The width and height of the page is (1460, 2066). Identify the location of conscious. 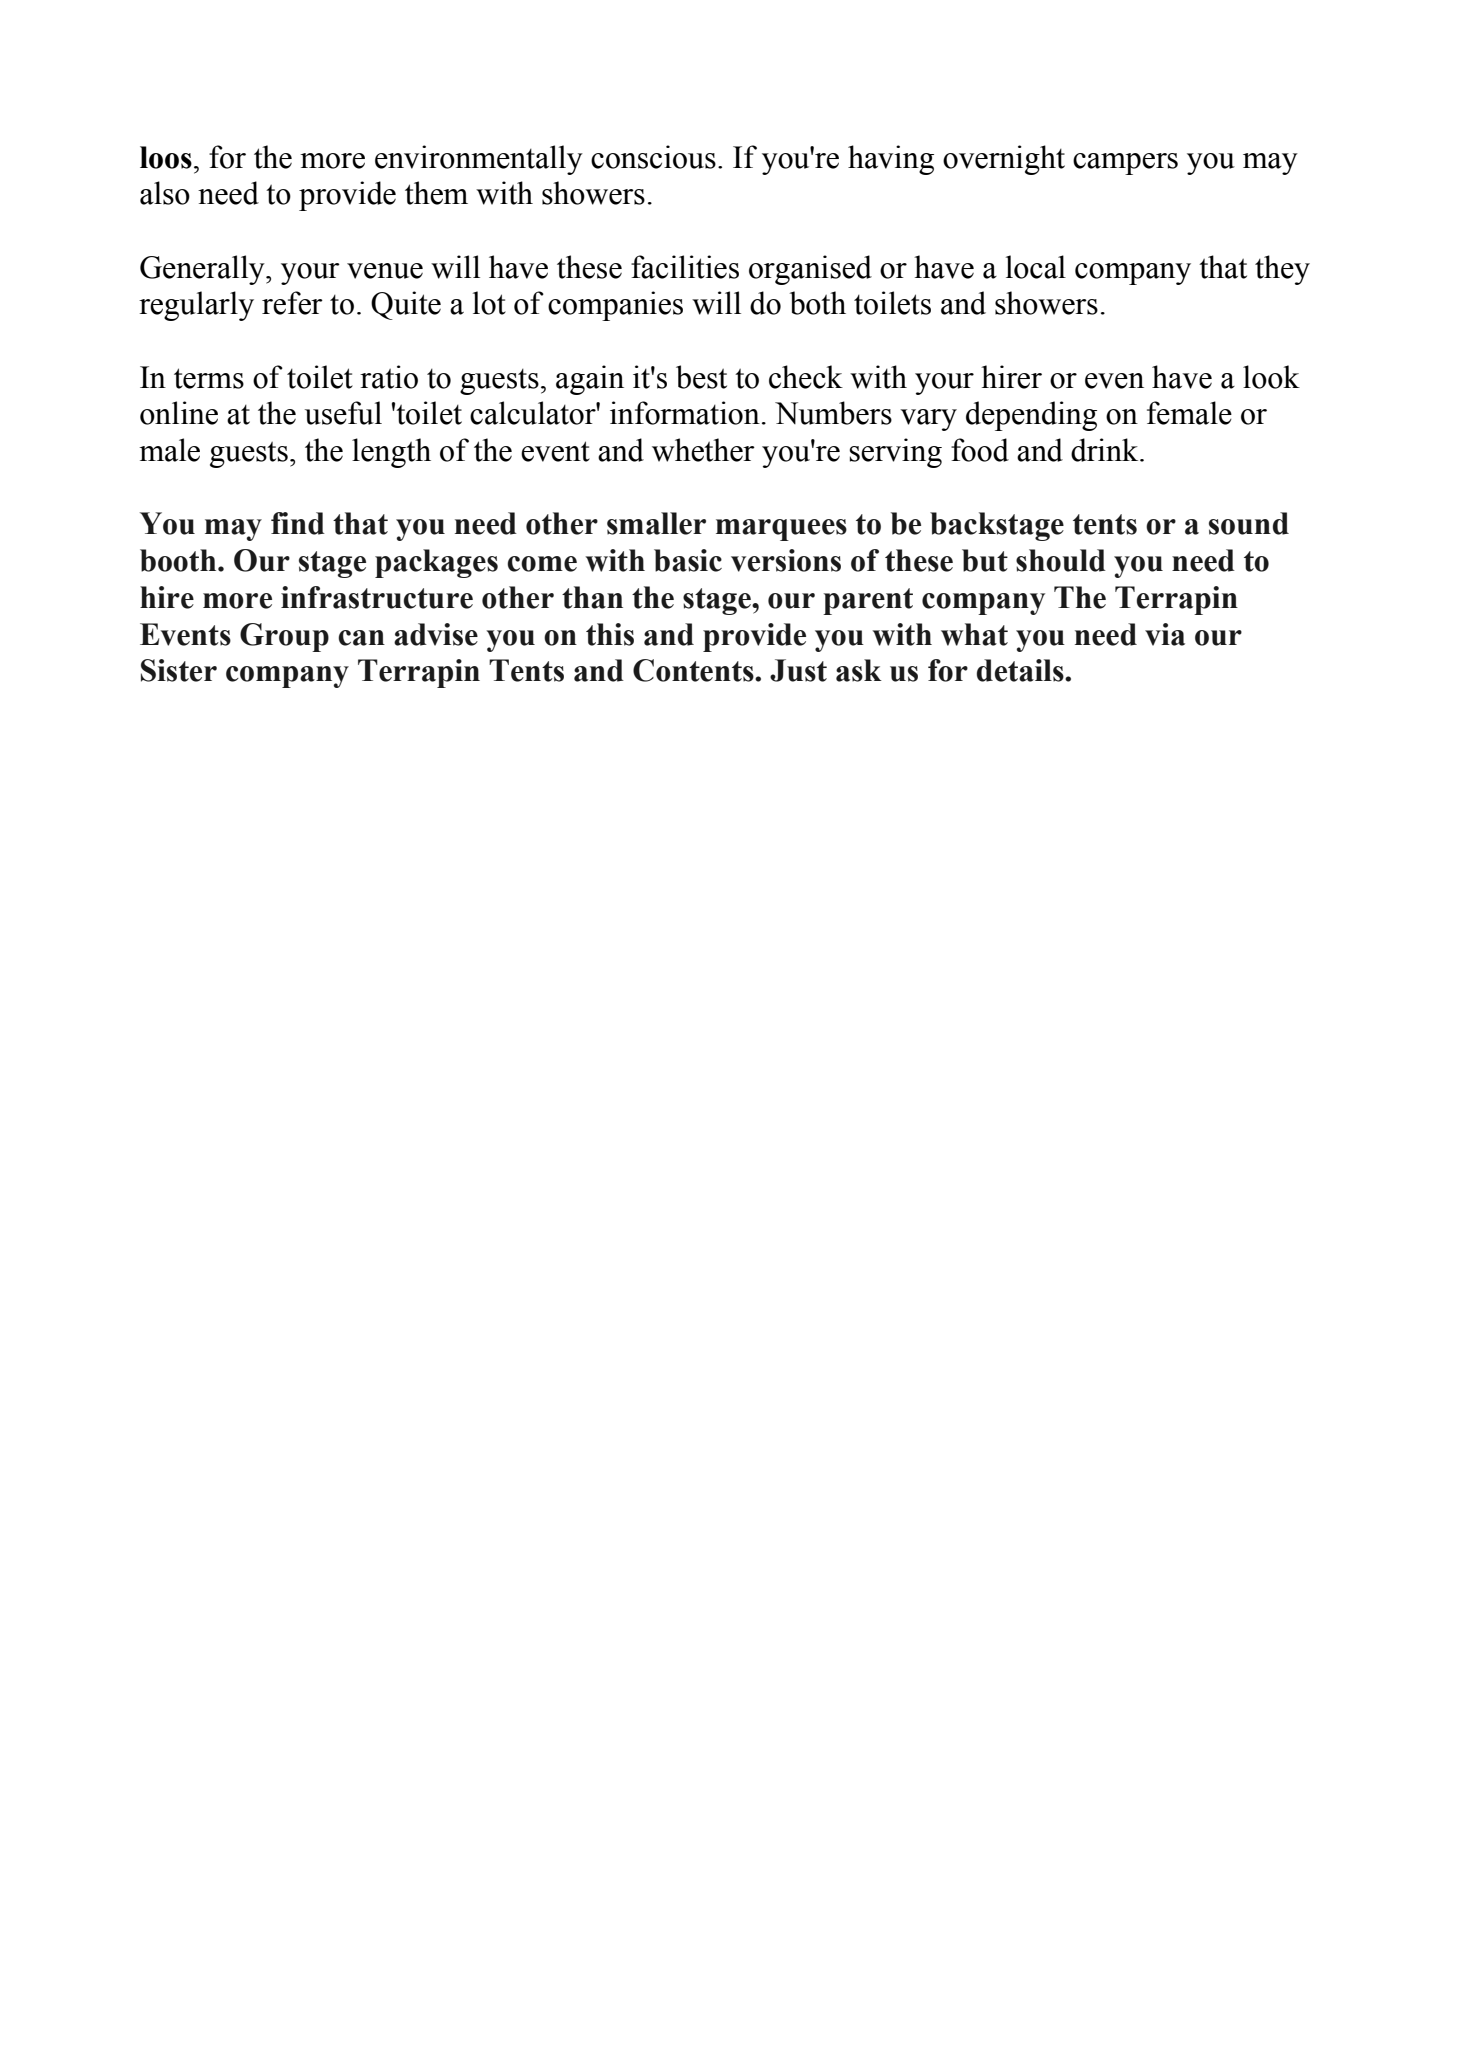
(653, 157).
